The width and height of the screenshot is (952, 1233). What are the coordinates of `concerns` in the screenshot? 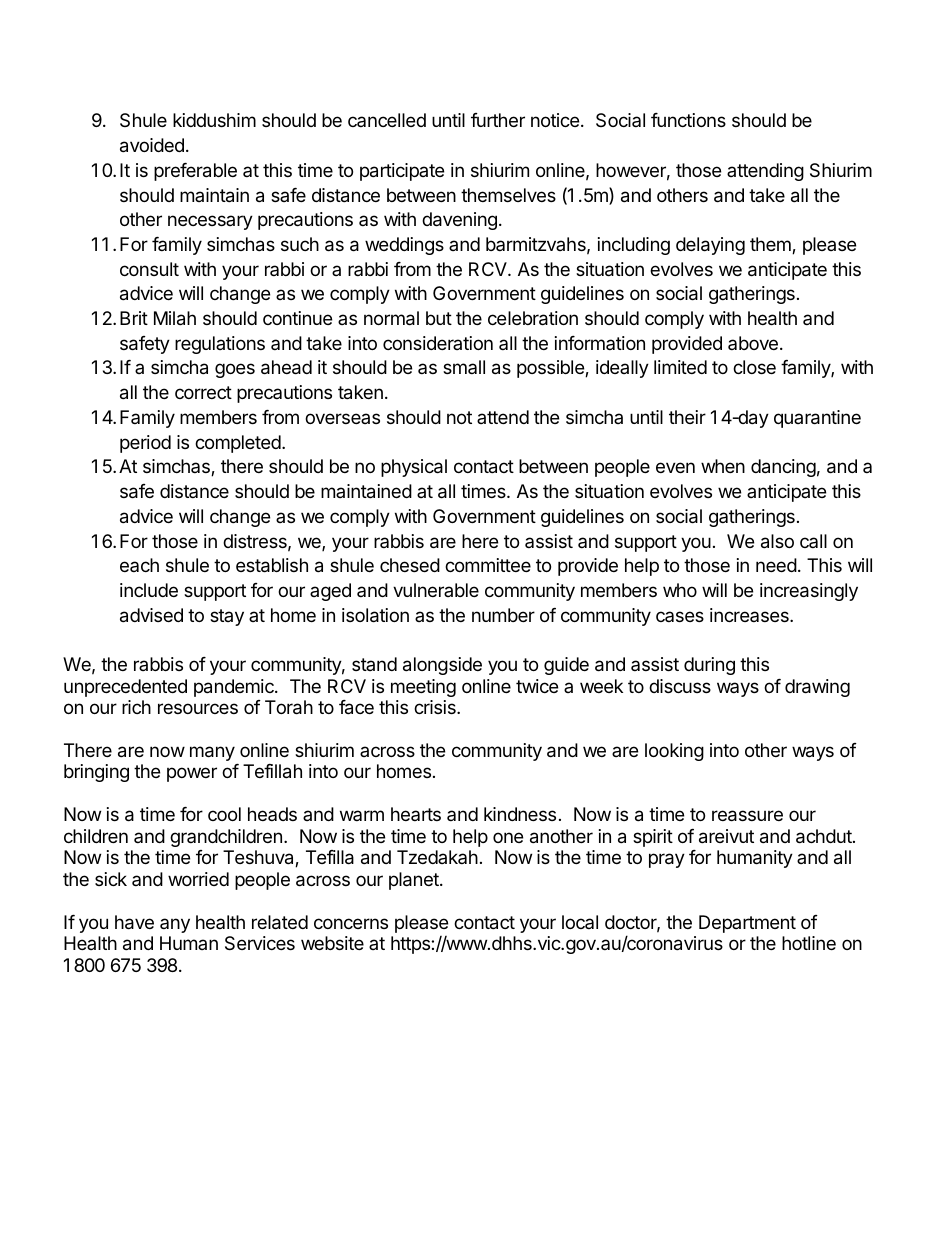 It's located at (351, 923).
